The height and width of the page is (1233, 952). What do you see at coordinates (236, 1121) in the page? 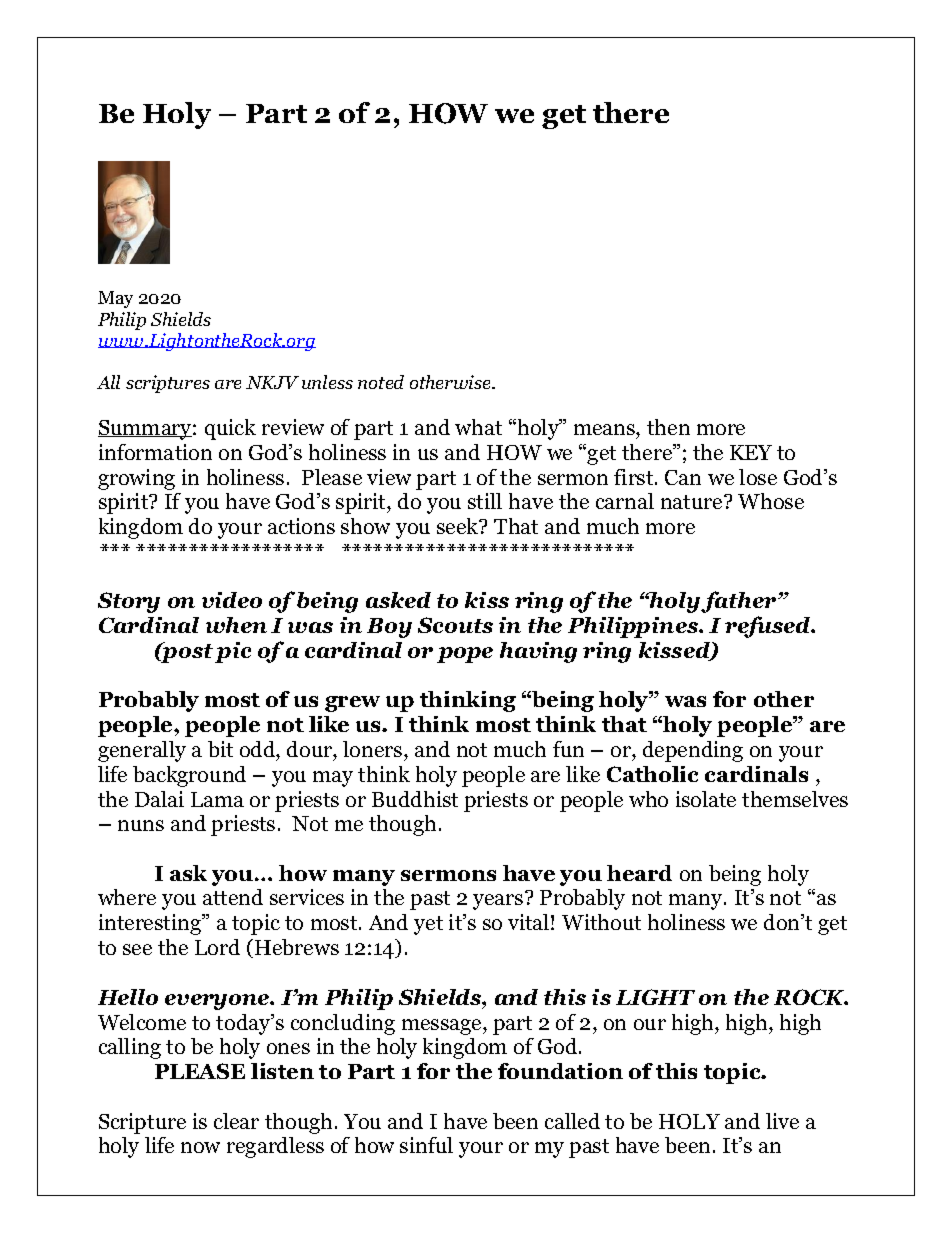
I see `clear` at bounding box center [236, 1121].
